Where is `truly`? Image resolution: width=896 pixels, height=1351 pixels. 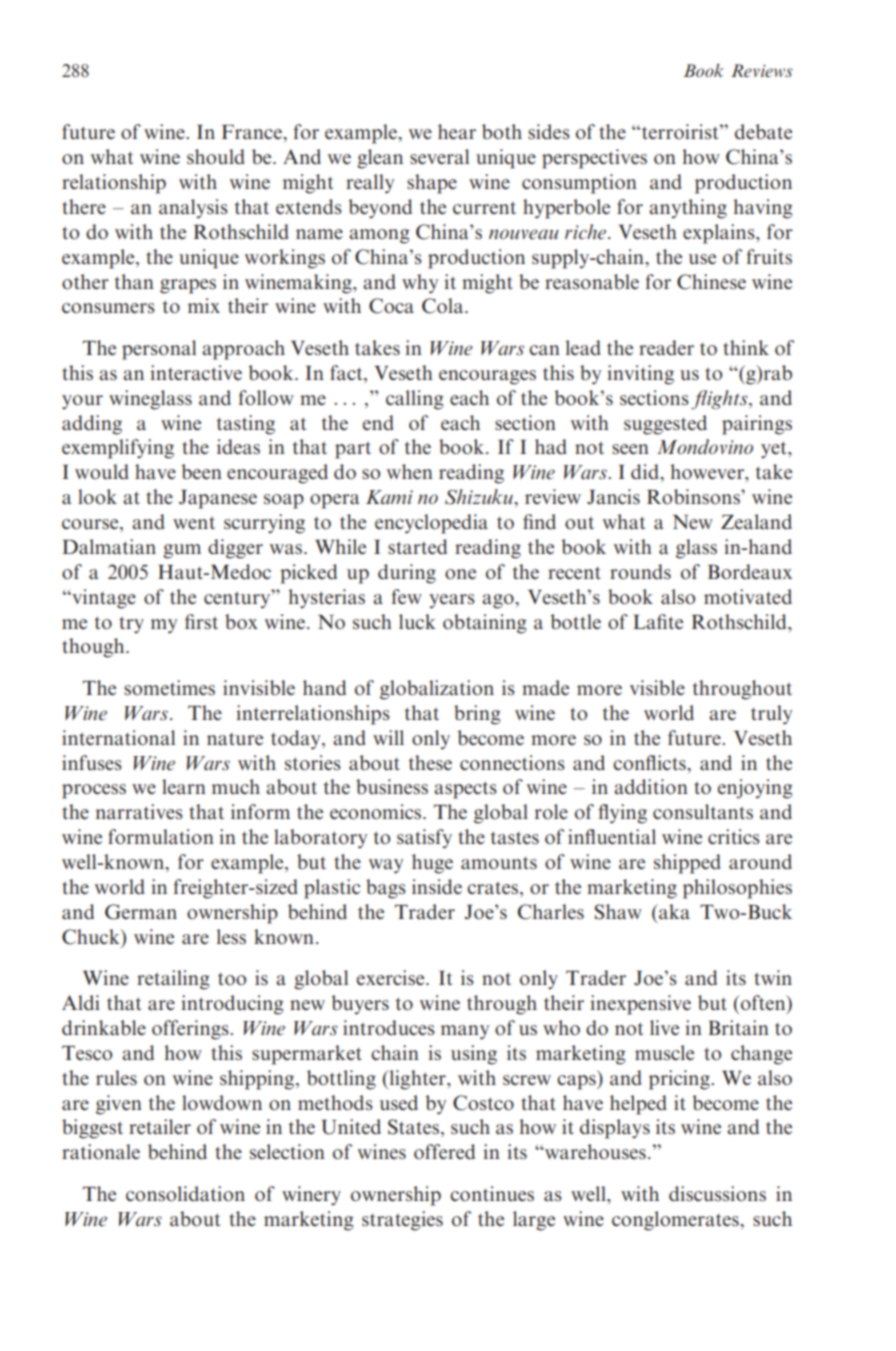
truly is located at coordinates (771, 715).
